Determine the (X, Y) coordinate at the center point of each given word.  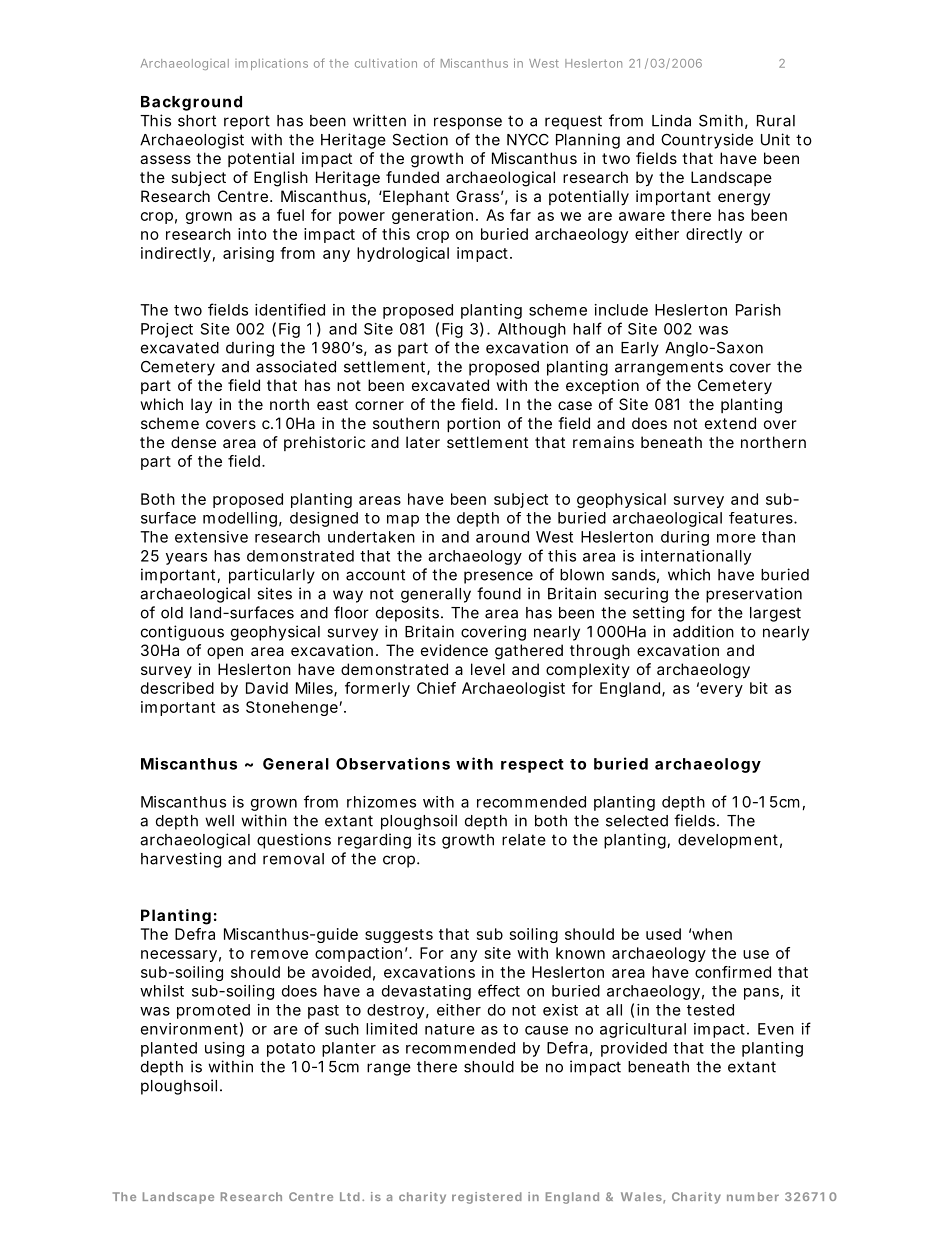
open (225, 653)
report (247, 122)
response (468, 123)
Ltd (350, 1196)
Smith (721, 120)
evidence (454, 650)
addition (703, 631)
